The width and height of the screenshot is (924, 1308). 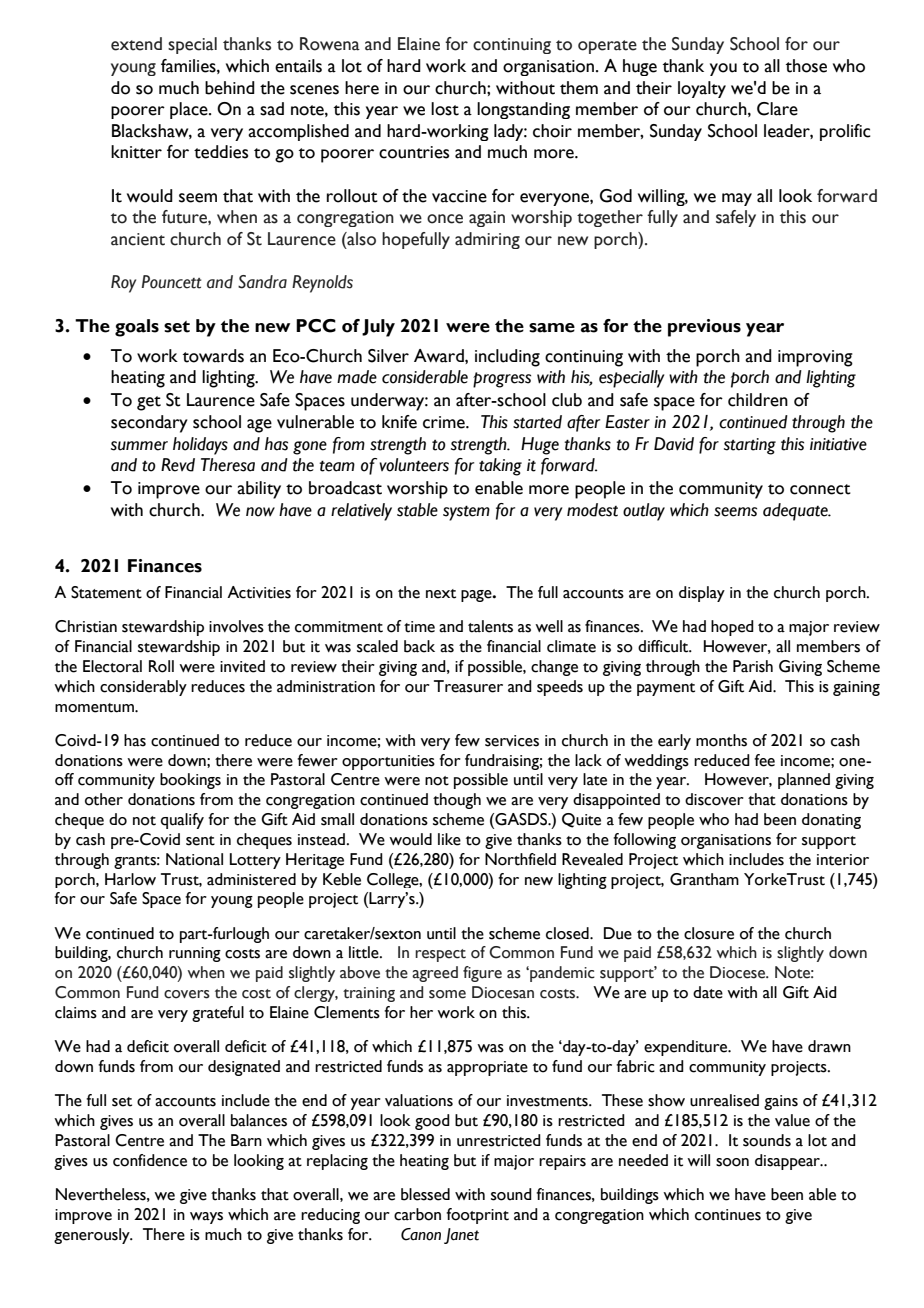 What do you see at coordinates (732, 628) in the screenshot?
I see `hoped` at bounding box center [732, 628].
